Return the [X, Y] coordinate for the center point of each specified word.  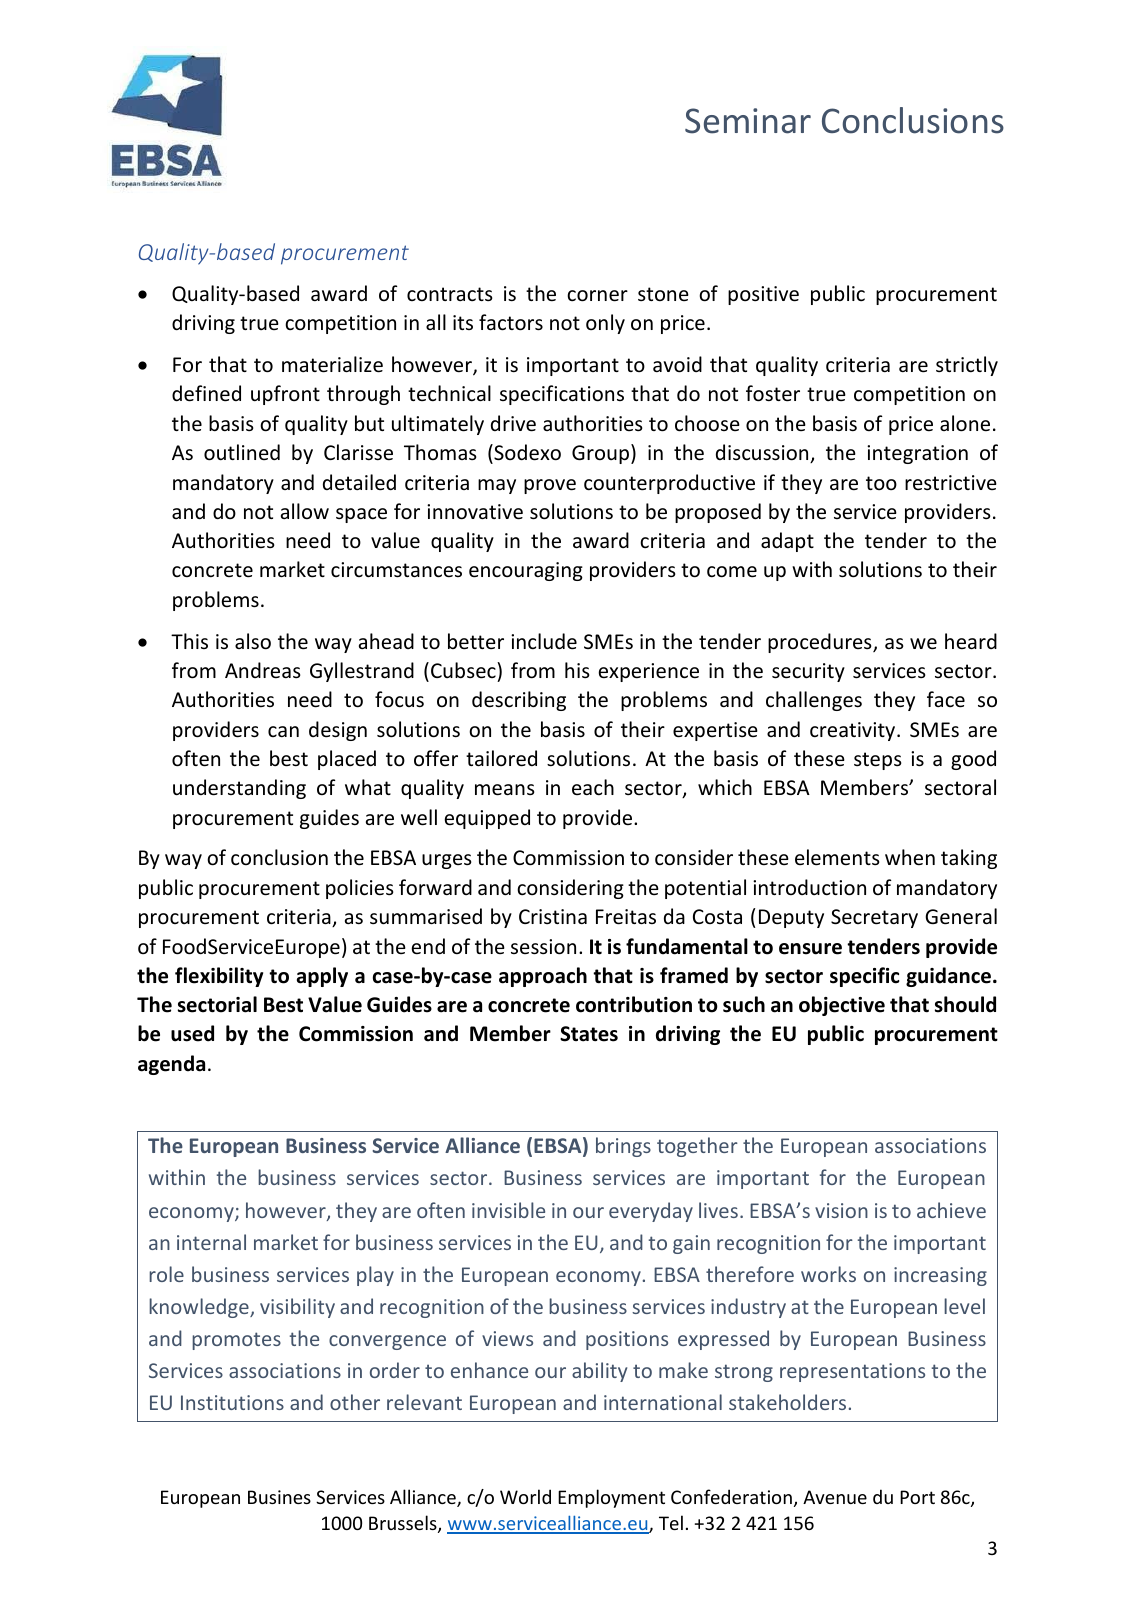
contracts [450, 294]
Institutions [232, 1402]
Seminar [748, 121]
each [593, 787]
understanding [239, 789]
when [910, 857]
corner [597, 296]
